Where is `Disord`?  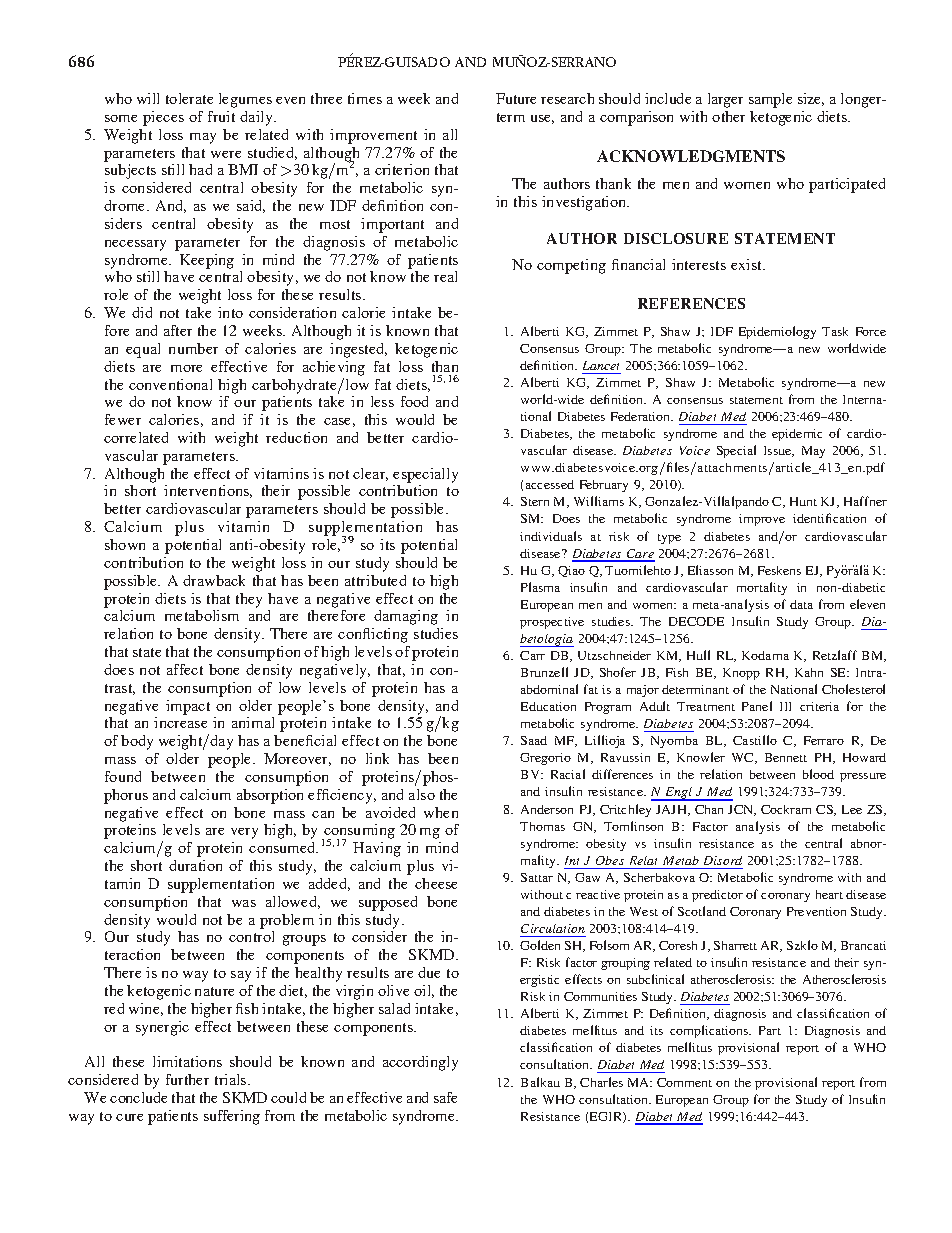
Disord is located at coordinates (723, 860).
